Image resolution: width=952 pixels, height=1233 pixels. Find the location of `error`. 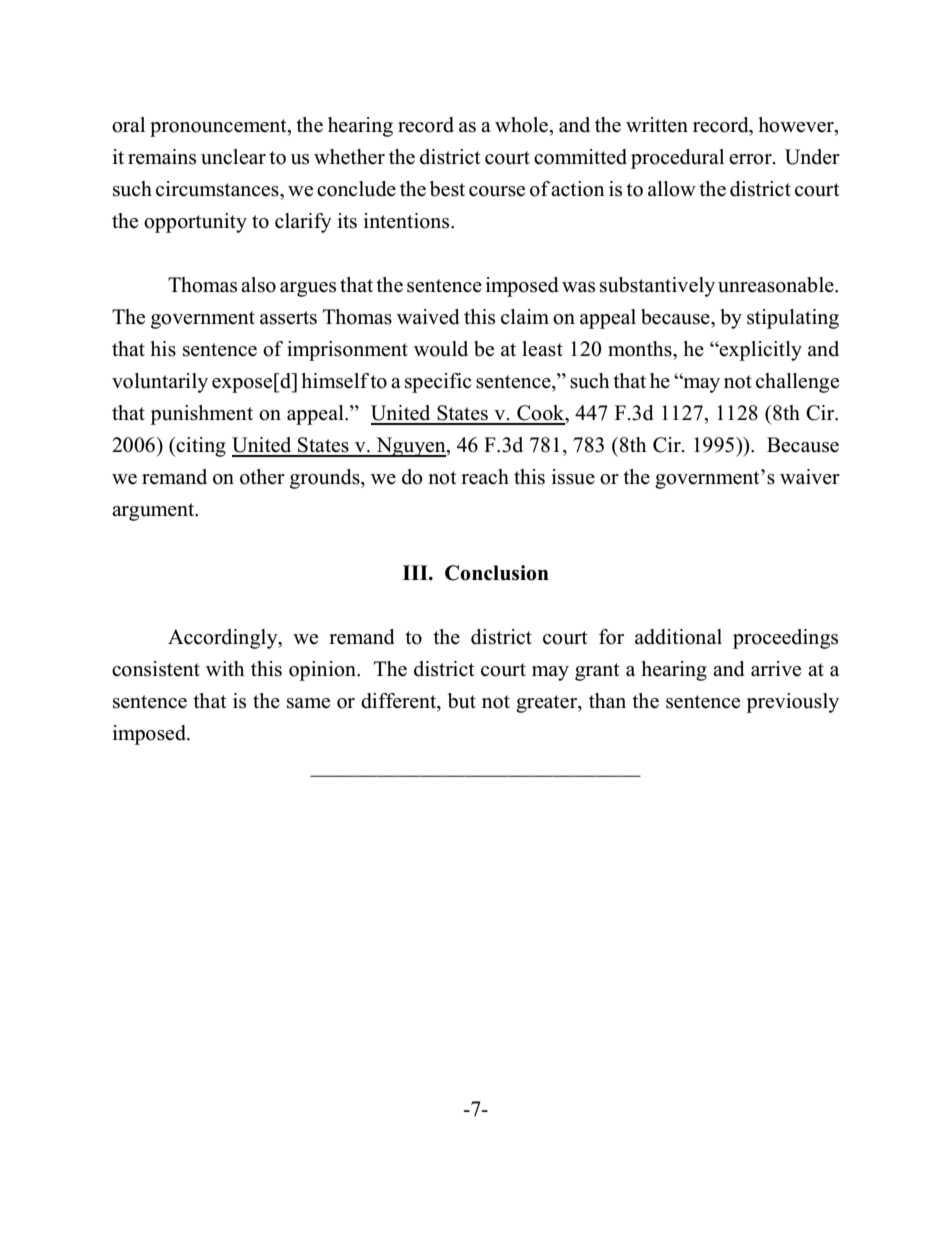

error is located at coordinates (751, 159).
